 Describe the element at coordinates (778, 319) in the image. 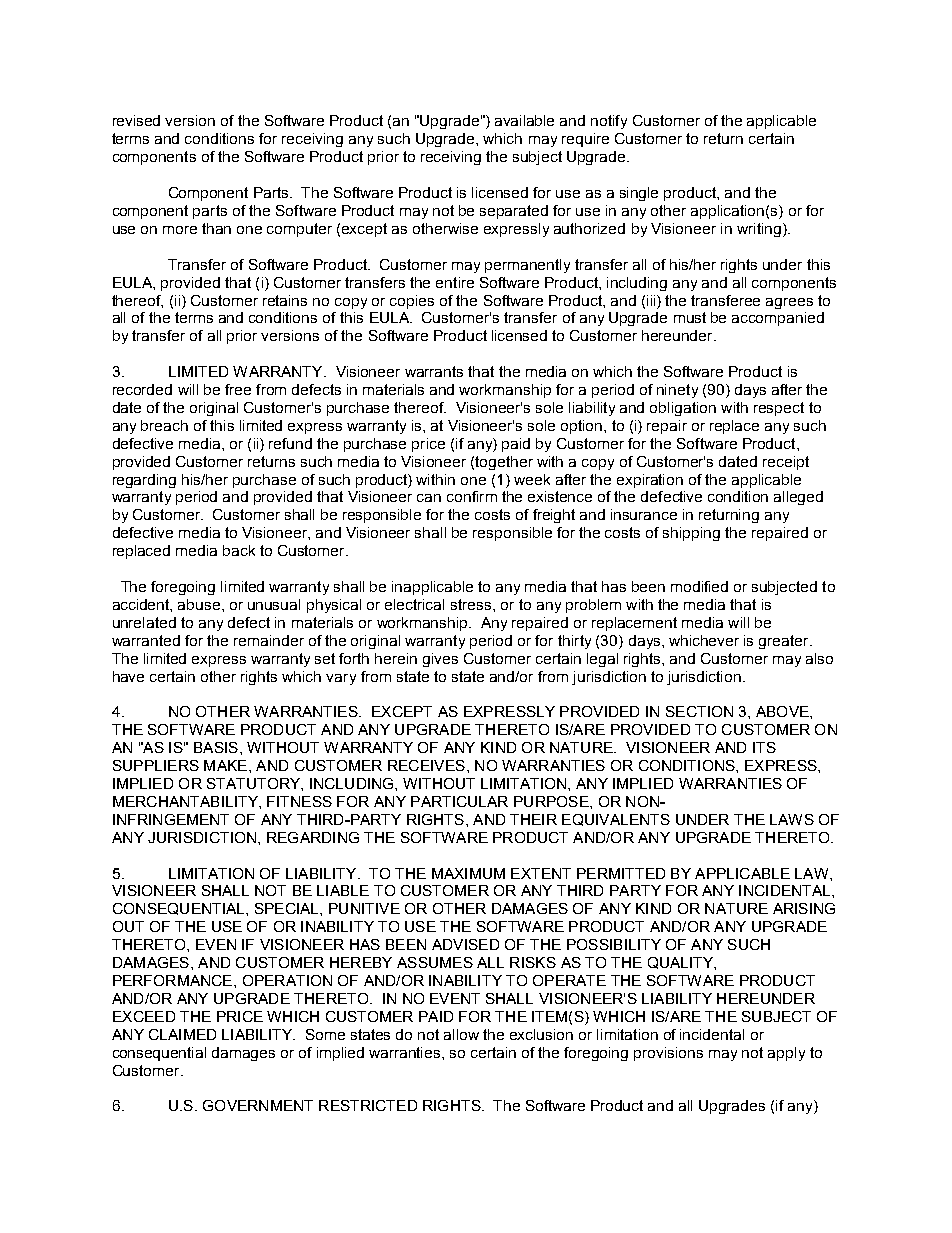

I see `accompanied` at that location.
